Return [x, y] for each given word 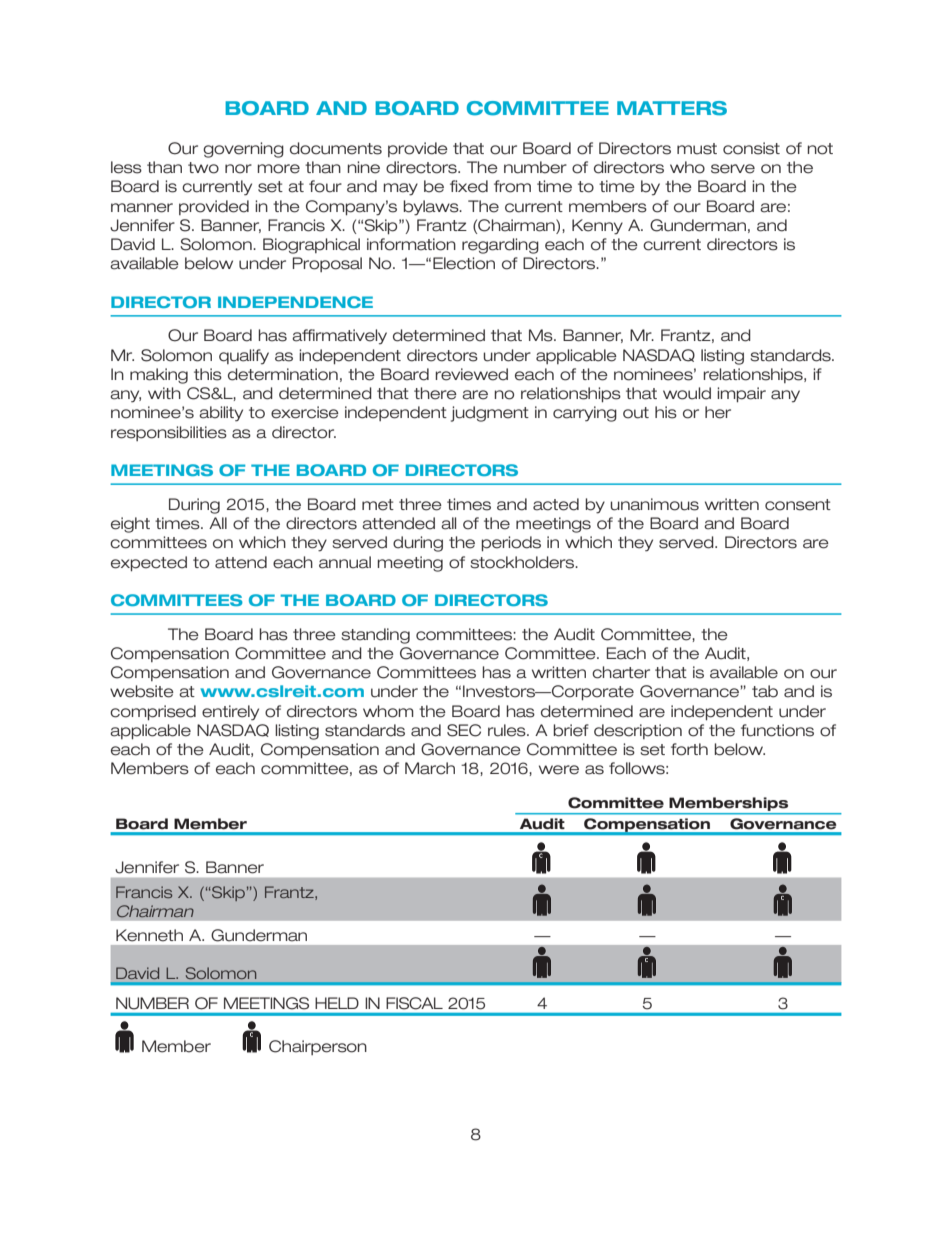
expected [149, 564]
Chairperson [318, 1047]
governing [243, 150]
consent [798, 505]
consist [751, 148]
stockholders [523, 562]
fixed [469, 186]
